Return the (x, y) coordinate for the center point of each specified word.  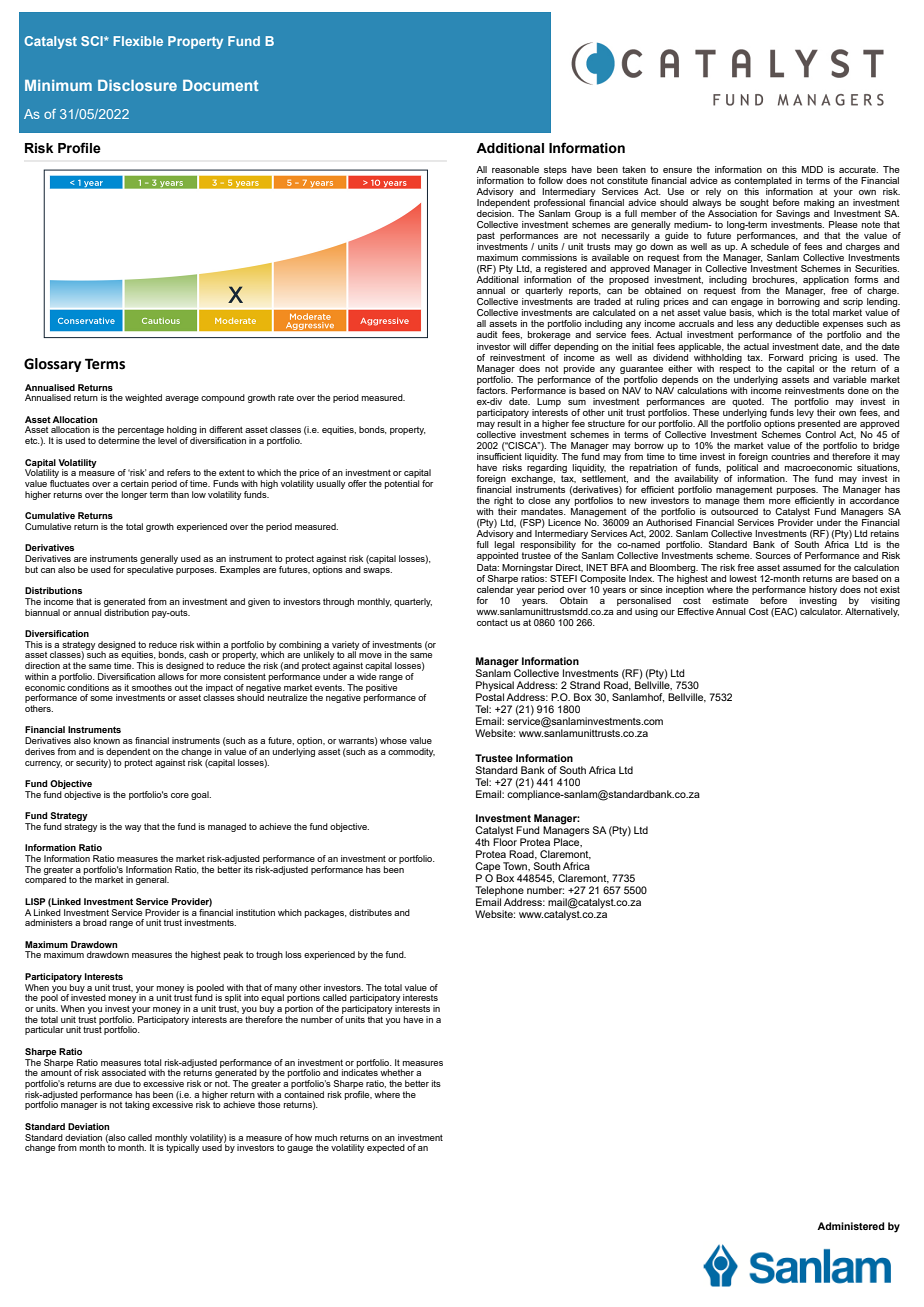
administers (49, 922)
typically (182, 1147)
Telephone (499, 892)
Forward (786, 357)
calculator (821, 610)
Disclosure (137, 85)
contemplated (763, 181)
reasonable (515, 169)
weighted (143, 398)
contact (492, 622)
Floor (505, 841)
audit (487, 334)
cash (198, 654)
